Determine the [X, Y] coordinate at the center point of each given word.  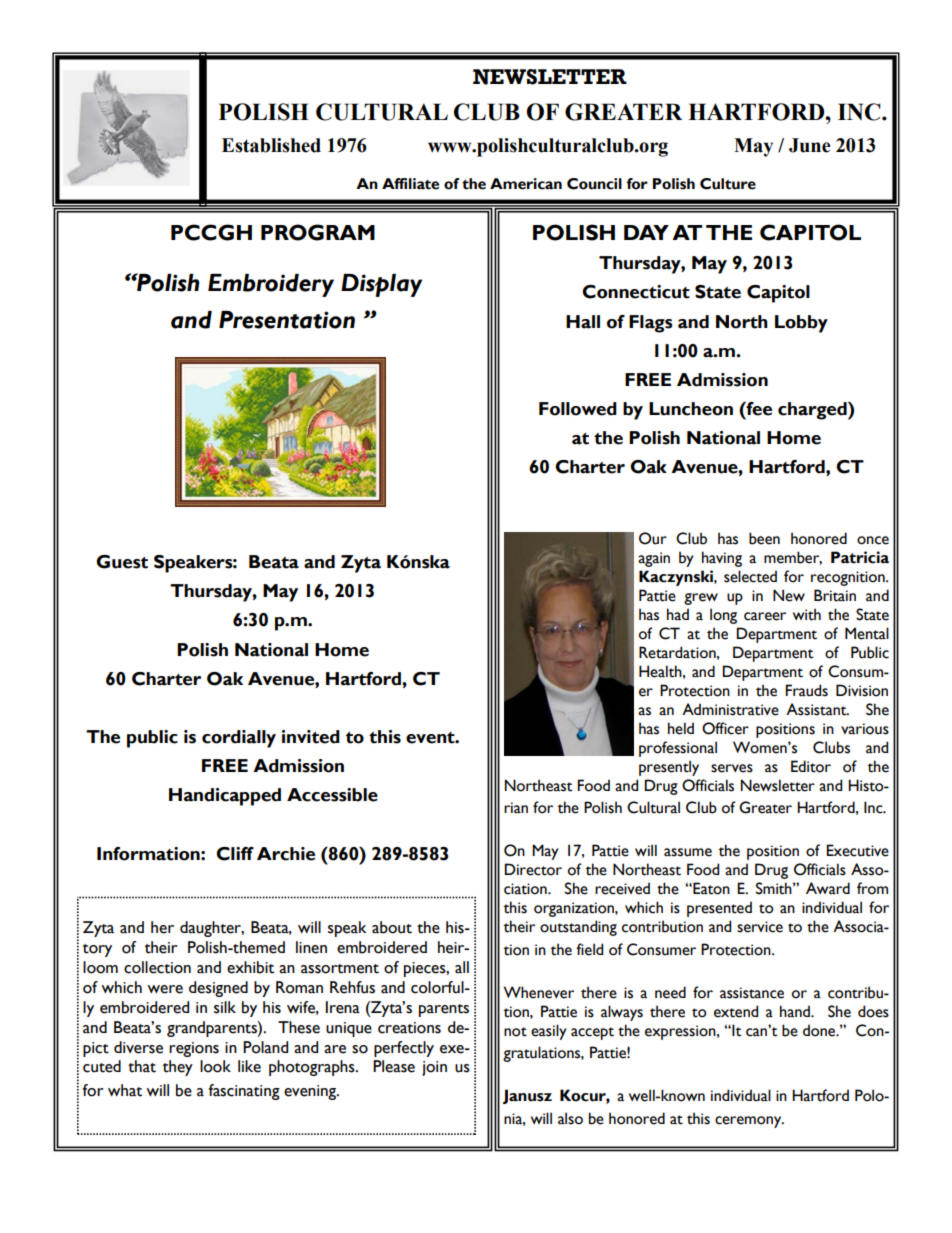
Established [271, 145]
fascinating [244, 1092]
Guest [122, 562]
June [810, 145]
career [765, 616]
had [678, 614]
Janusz [527, 1096]
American [526, 184]
